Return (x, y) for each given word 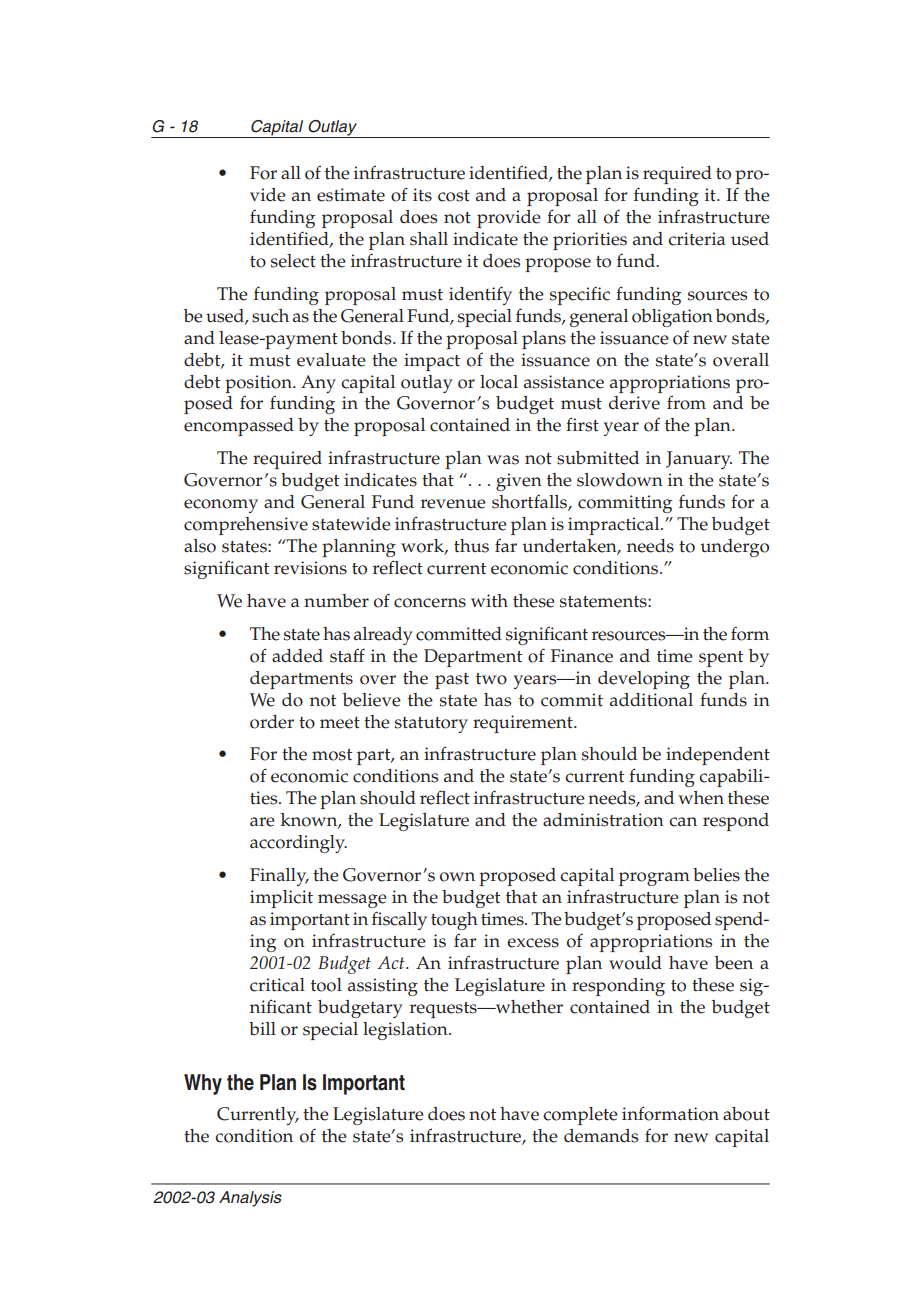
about (746, 1114)
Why (203, 1084)
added (297, 656)
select (293, 261)
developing (644, 680)
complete (580, 1116)
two (491, 679)
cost (454, 196)
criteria (696, 239)
